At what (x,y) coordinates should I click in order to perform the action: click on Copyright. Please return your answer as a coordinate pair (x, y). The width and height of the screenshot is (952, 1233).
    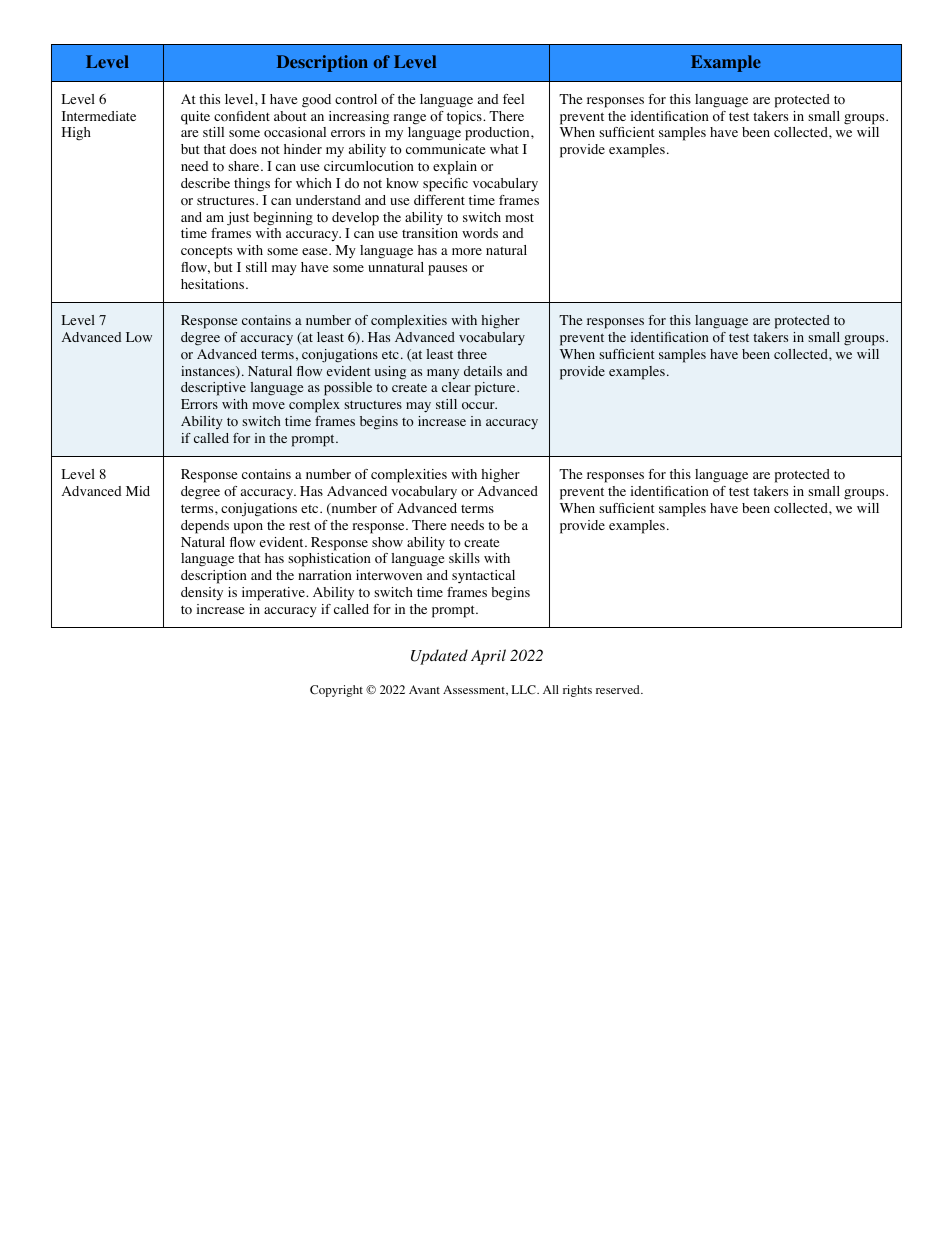
    Looking at the image, I should click on (336, 691).
